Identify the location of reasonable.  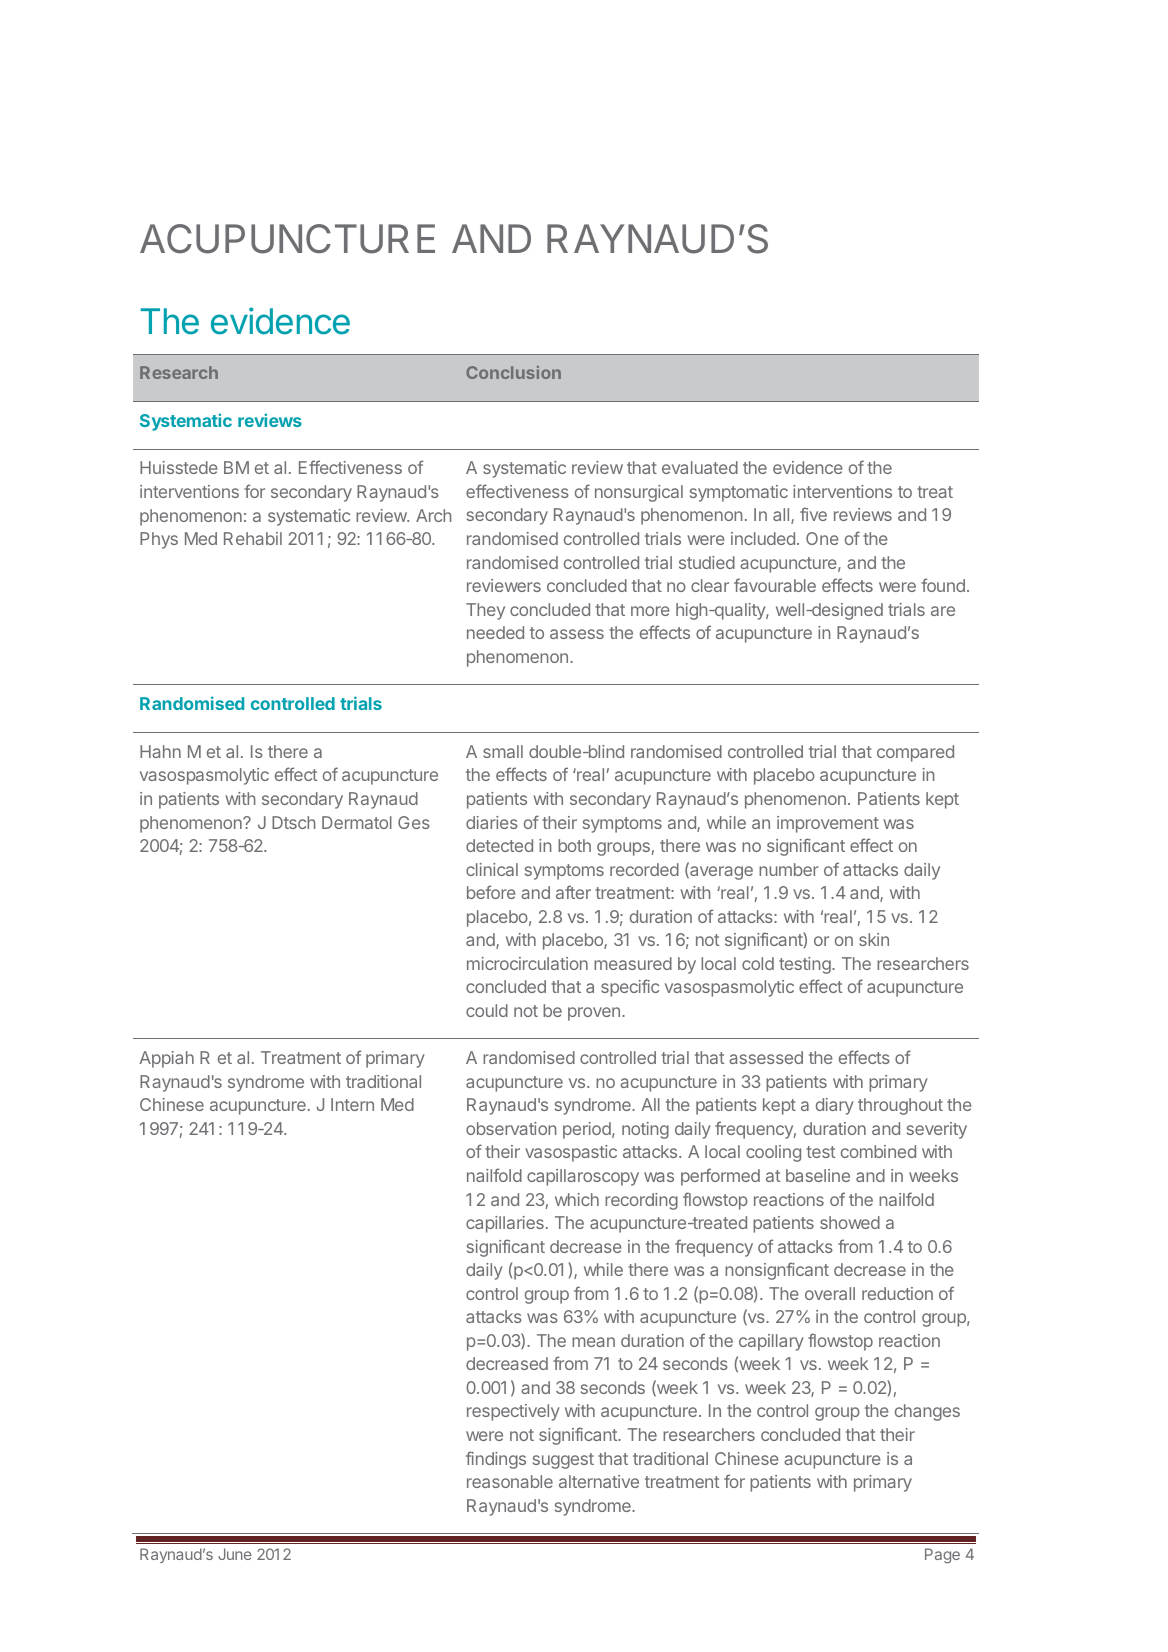
(510, 1481).
